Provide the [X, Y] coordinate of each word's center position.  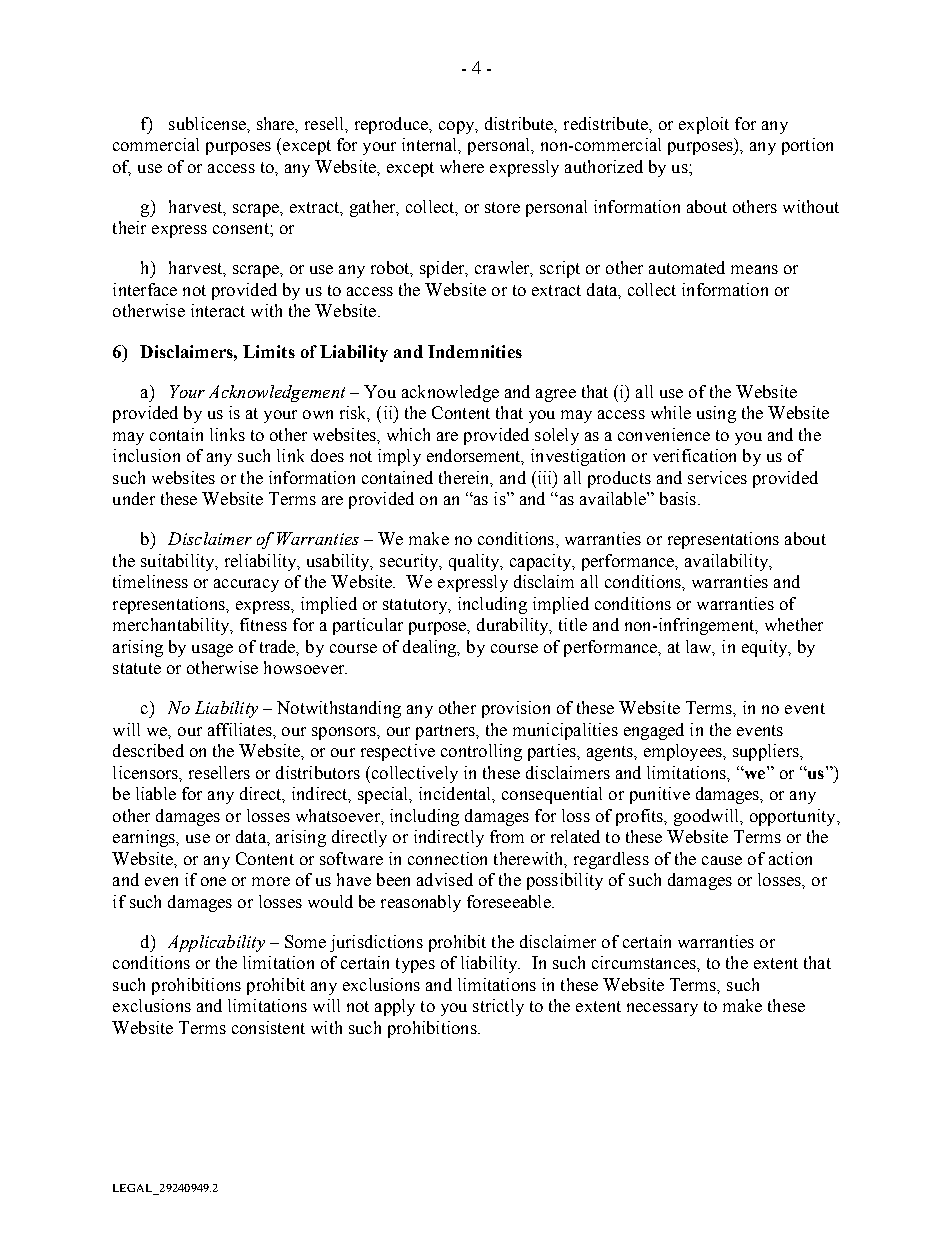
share [277, 124]
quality [475, 562]
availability [728, 562]
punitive [660, 795]
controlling [481, 752]
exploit [704, 125]
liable [156, 793]
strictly [498, 1007]
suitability [179, 562]
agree [556, 395]
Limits [269, 351]
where [462, 166]
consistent [268, 1027]
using [716, 414]
